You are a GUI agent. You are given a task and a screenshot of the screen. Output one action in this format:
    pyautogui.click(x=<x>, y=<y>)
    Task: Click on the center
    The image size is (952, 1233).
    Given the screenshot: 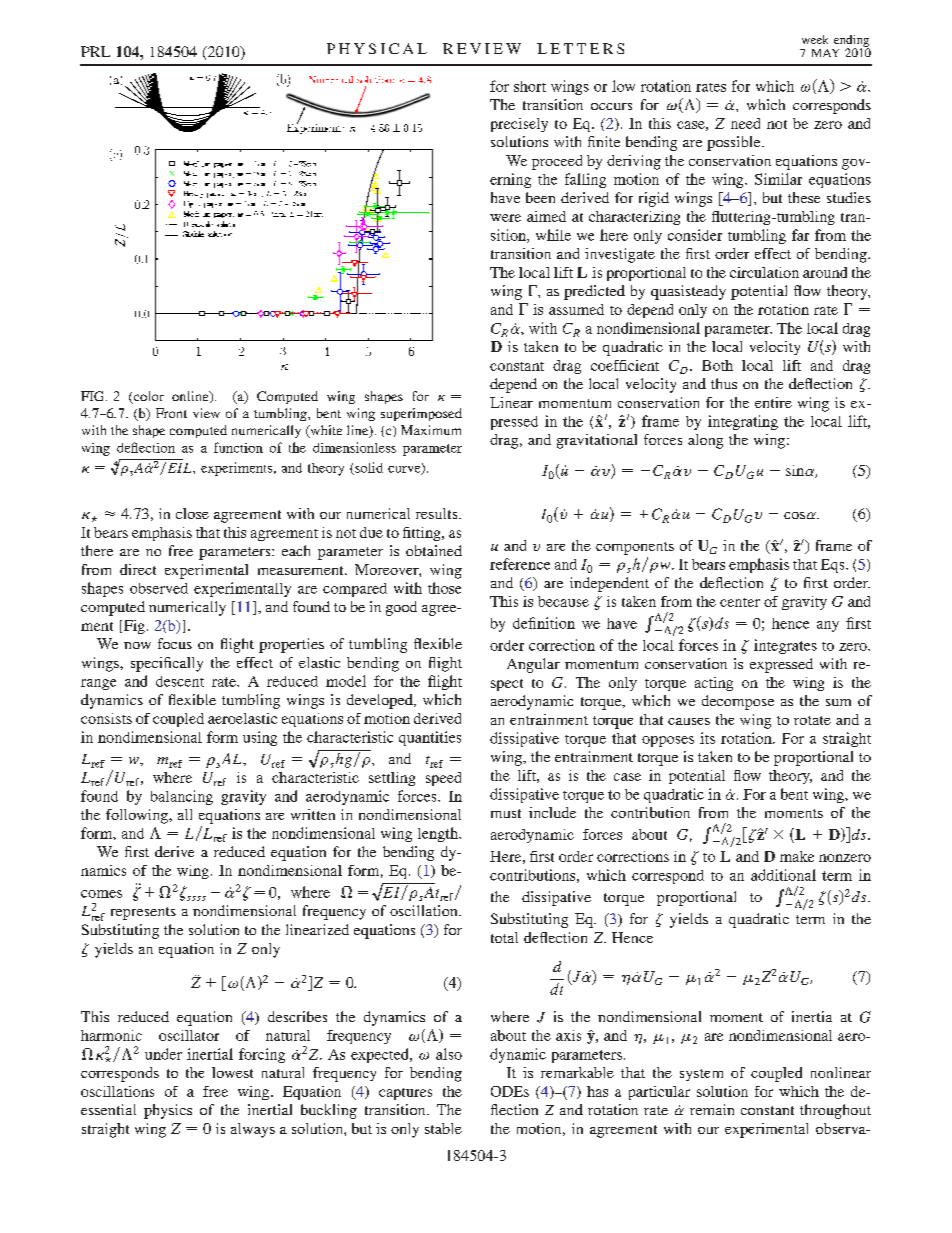 What is the action you would take?
    pyautogui.click(x=740, y=602)
